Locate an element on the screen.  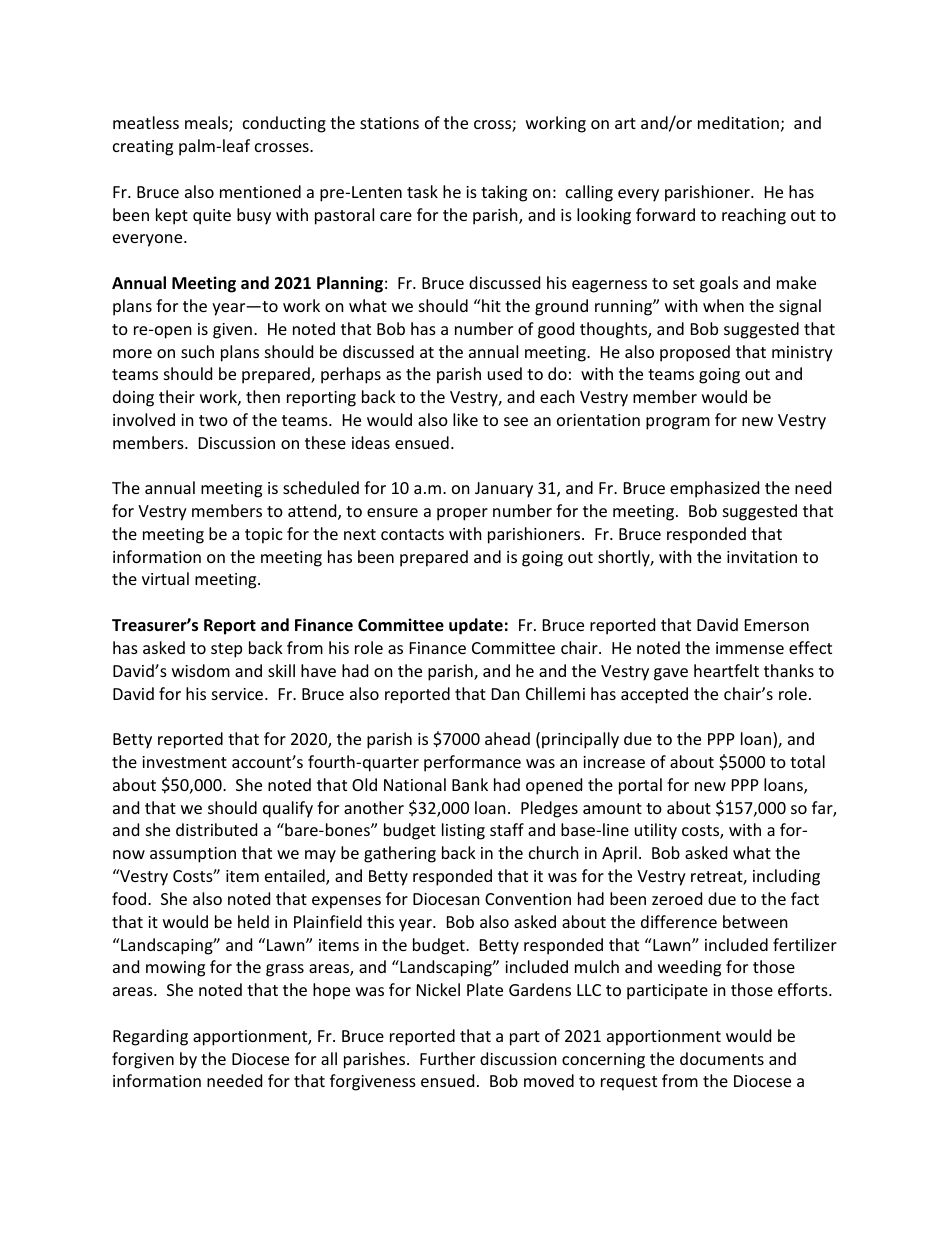
Regarding is located at coordinates (150, 1037).
